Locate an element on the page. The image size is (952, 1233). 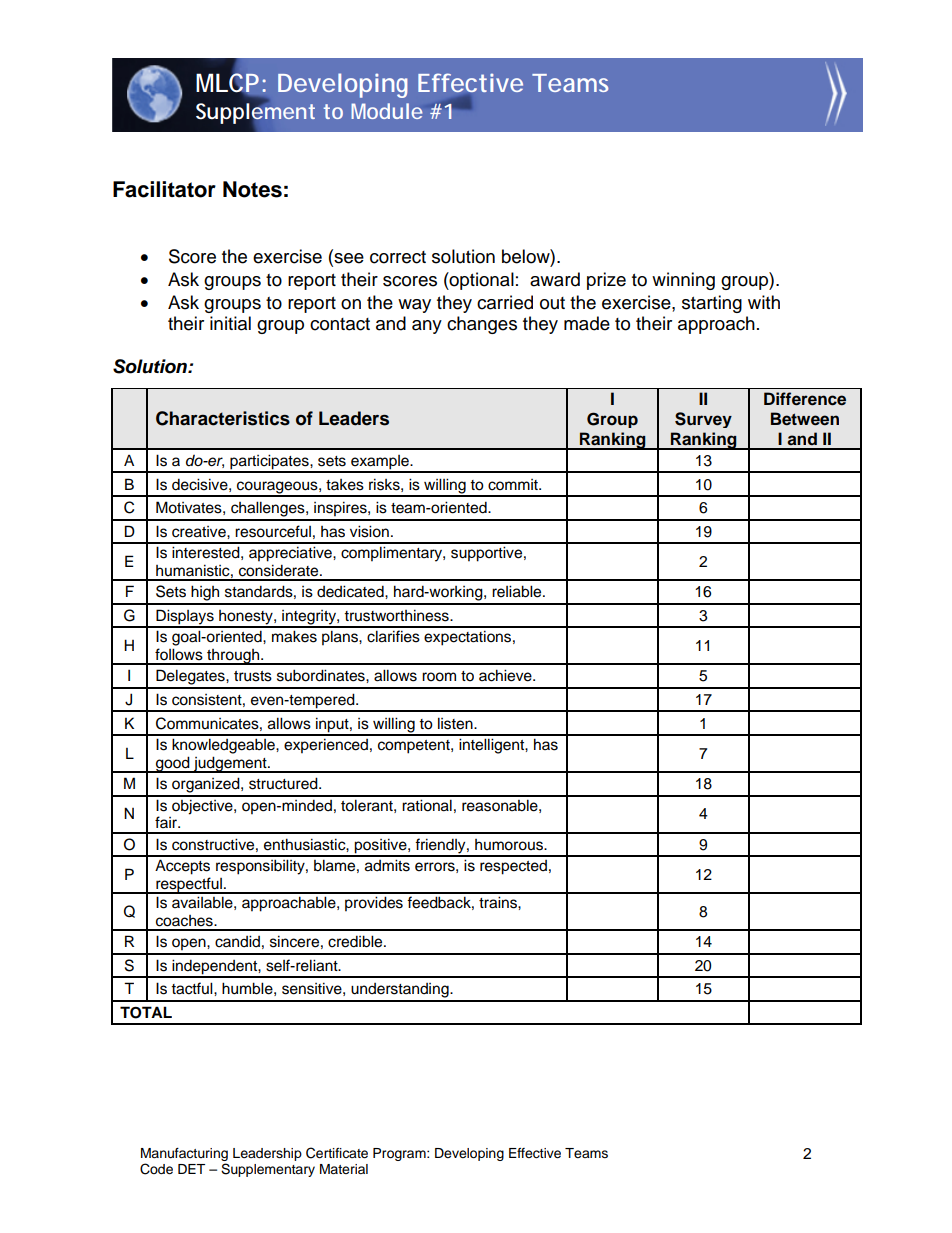
Material is located at coordinates (344, 1169).
